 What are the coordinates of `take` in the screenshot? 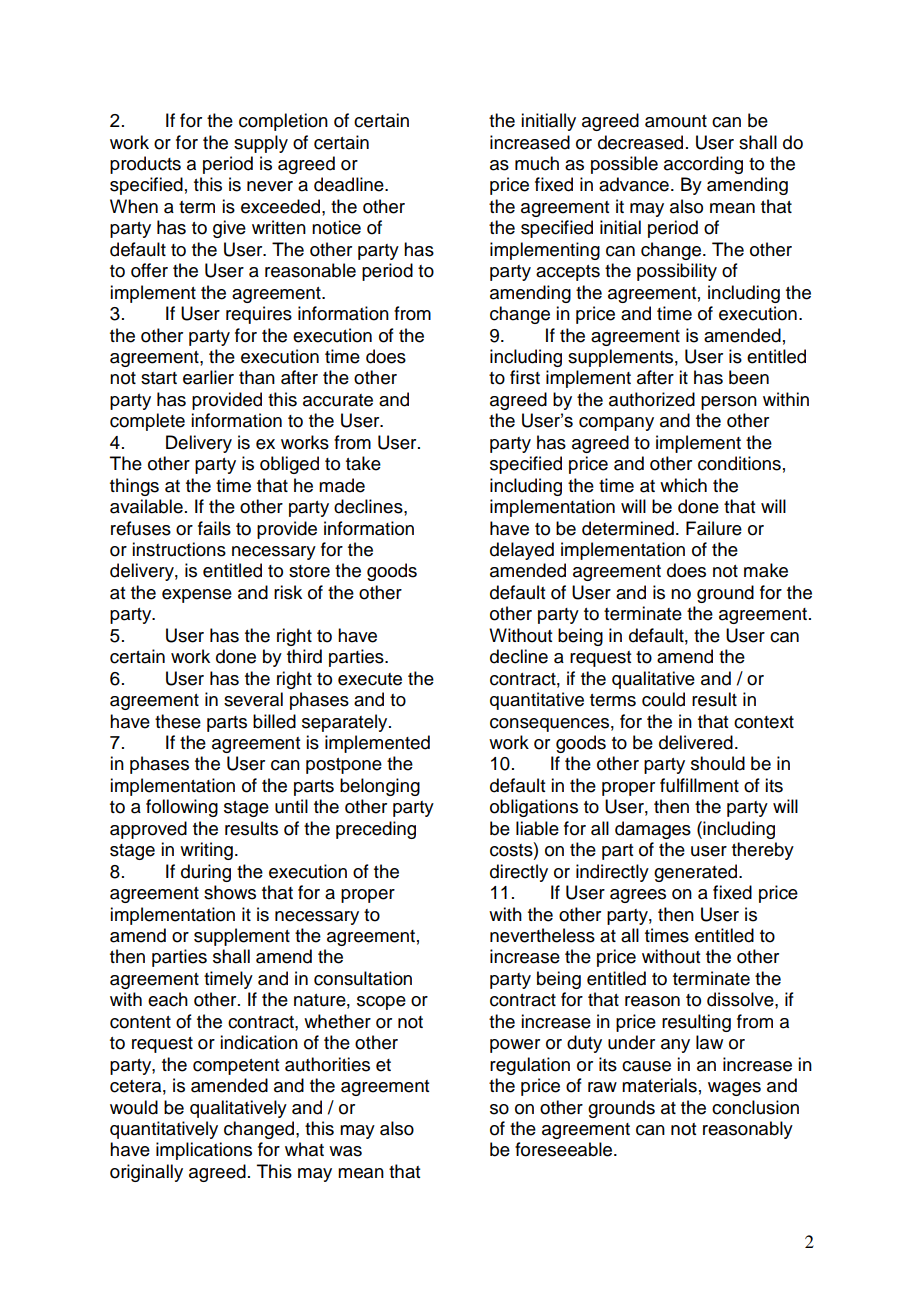 It's located at (363, 463).
